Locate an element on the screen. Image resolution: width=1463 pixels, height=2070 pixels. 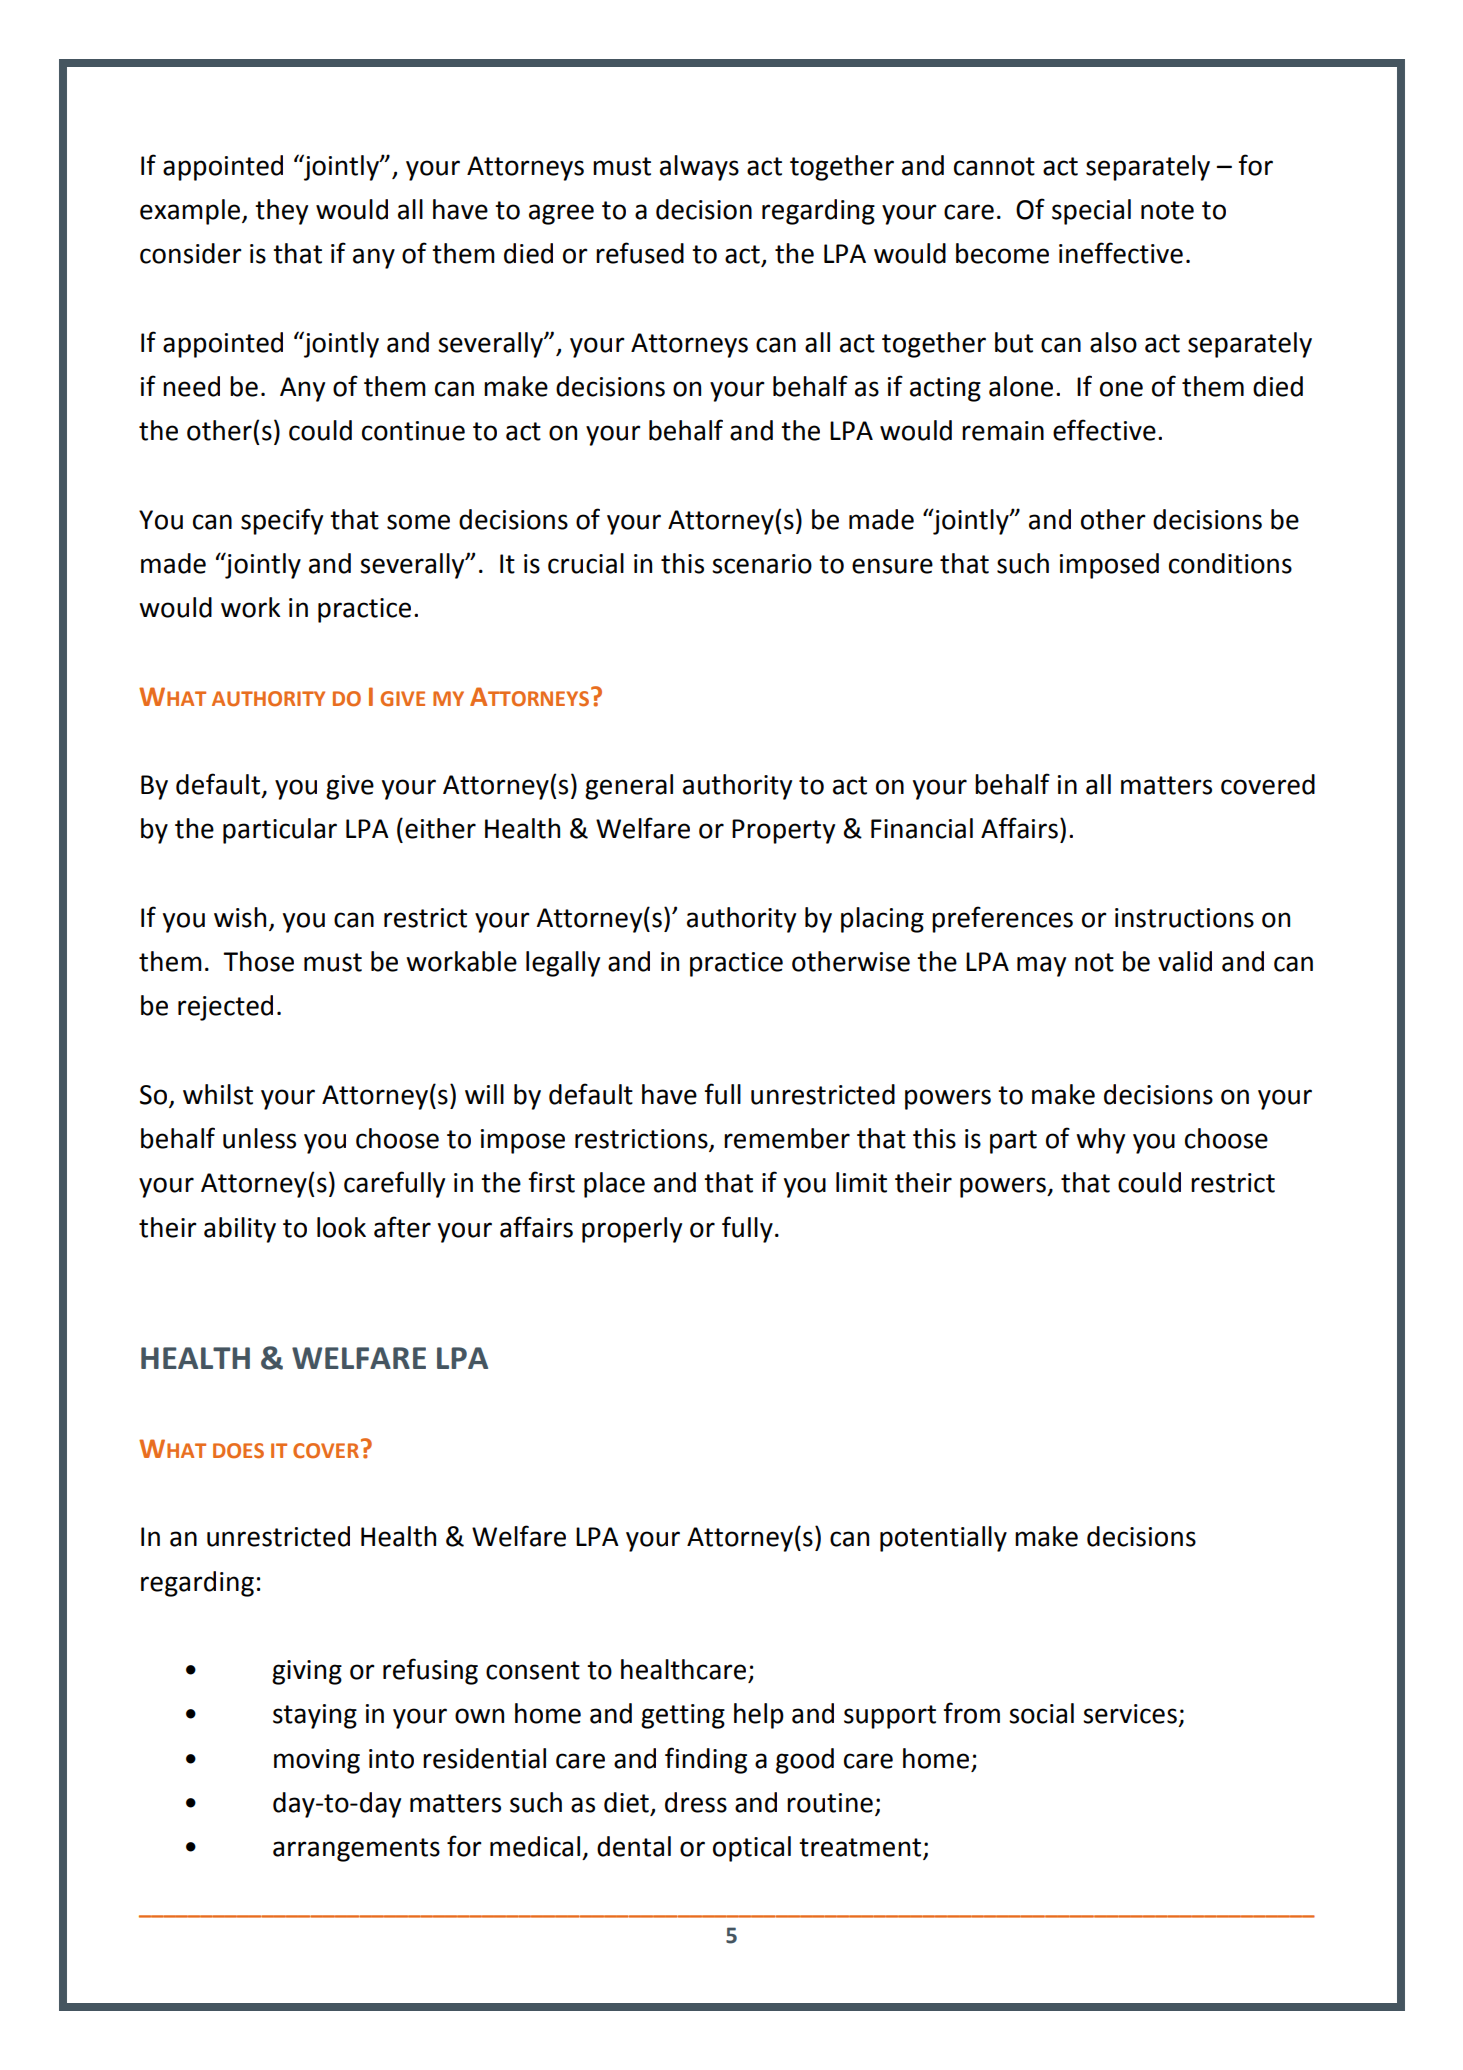
Financial is located at coordinates (922, 828).
